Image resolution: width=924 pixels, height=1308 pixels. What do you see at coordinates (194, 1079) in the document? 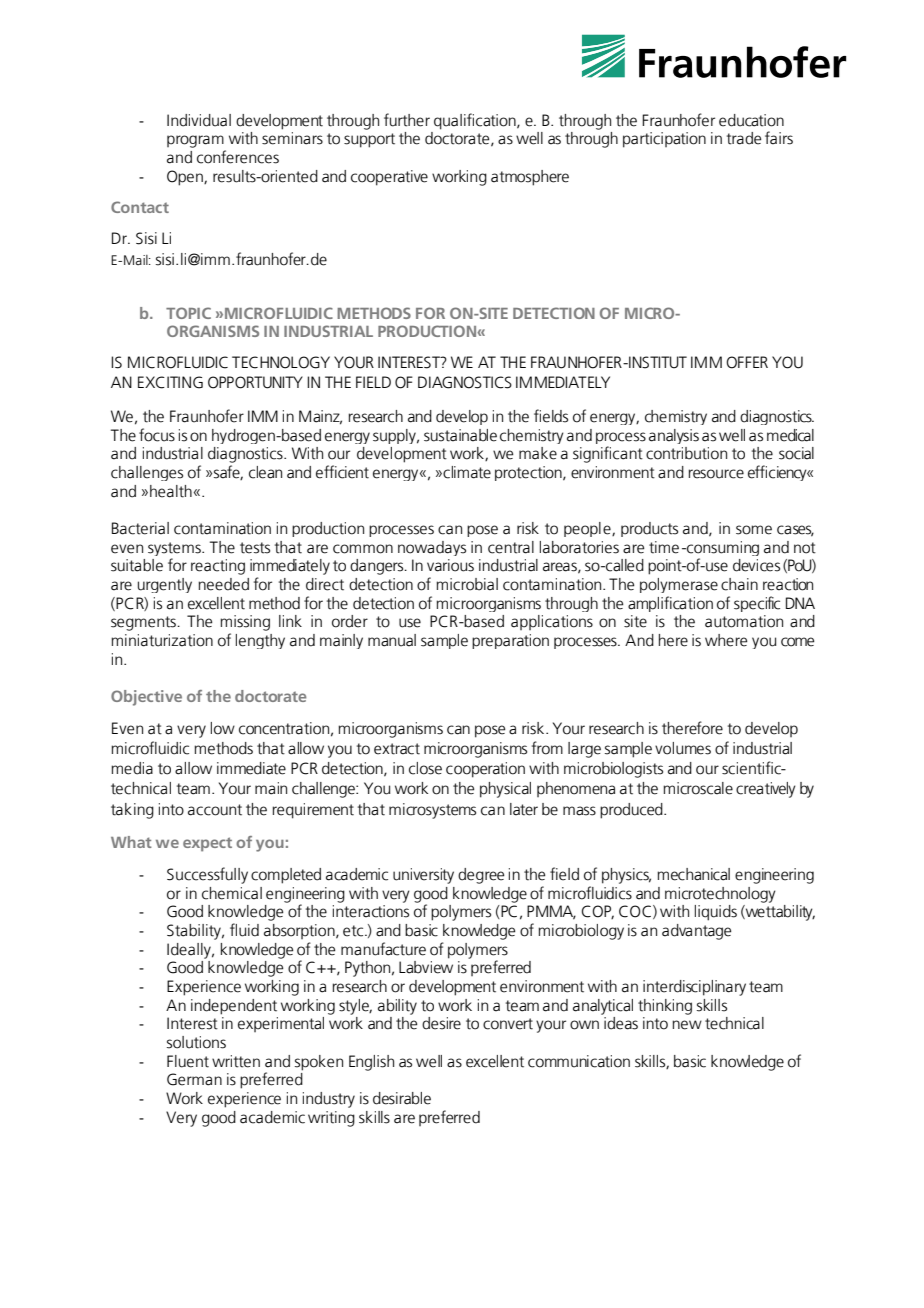
I see `German` at bounding box center [194, 1079].
